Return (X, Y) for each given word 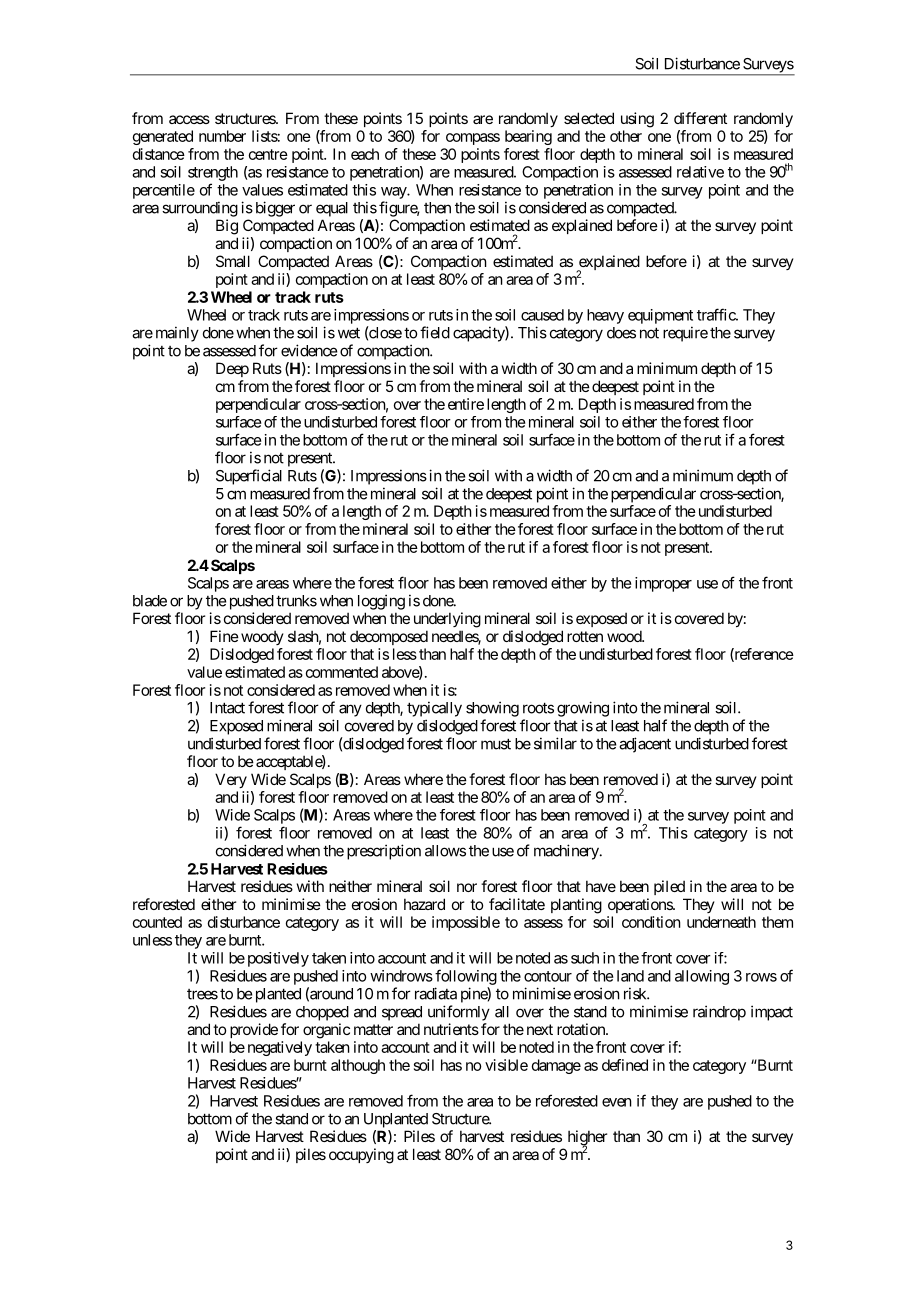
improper (663, 584)
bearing (528, 137)
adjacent (645, 745)
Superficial (249, 477)
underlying (447, 620)
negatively (280, 1048)
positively (278, 959)
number (222, 136)
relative (700, 172)
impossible (466, 923)
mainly (177, 334)
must (496, 744)
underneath (721, 922)
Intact (227, 708)
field (435, 332)
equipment (660, 316)
